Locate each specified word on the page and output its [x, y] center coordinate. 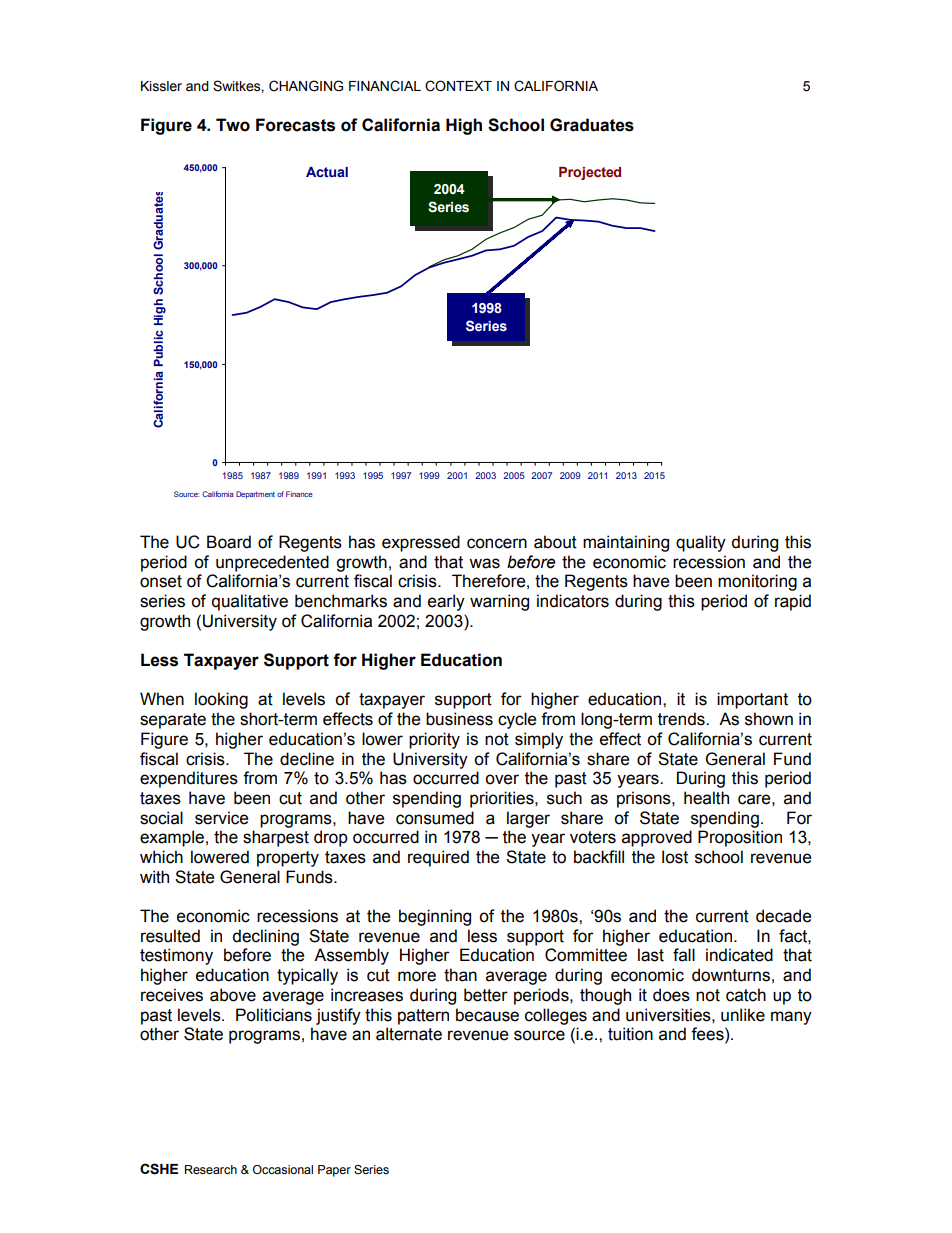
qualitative [250, 602]
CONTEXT [458, 86]
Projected [590, 173]
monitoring [757, 582]
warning [499, 602]
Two [233, 125]
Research [211, 1169]
